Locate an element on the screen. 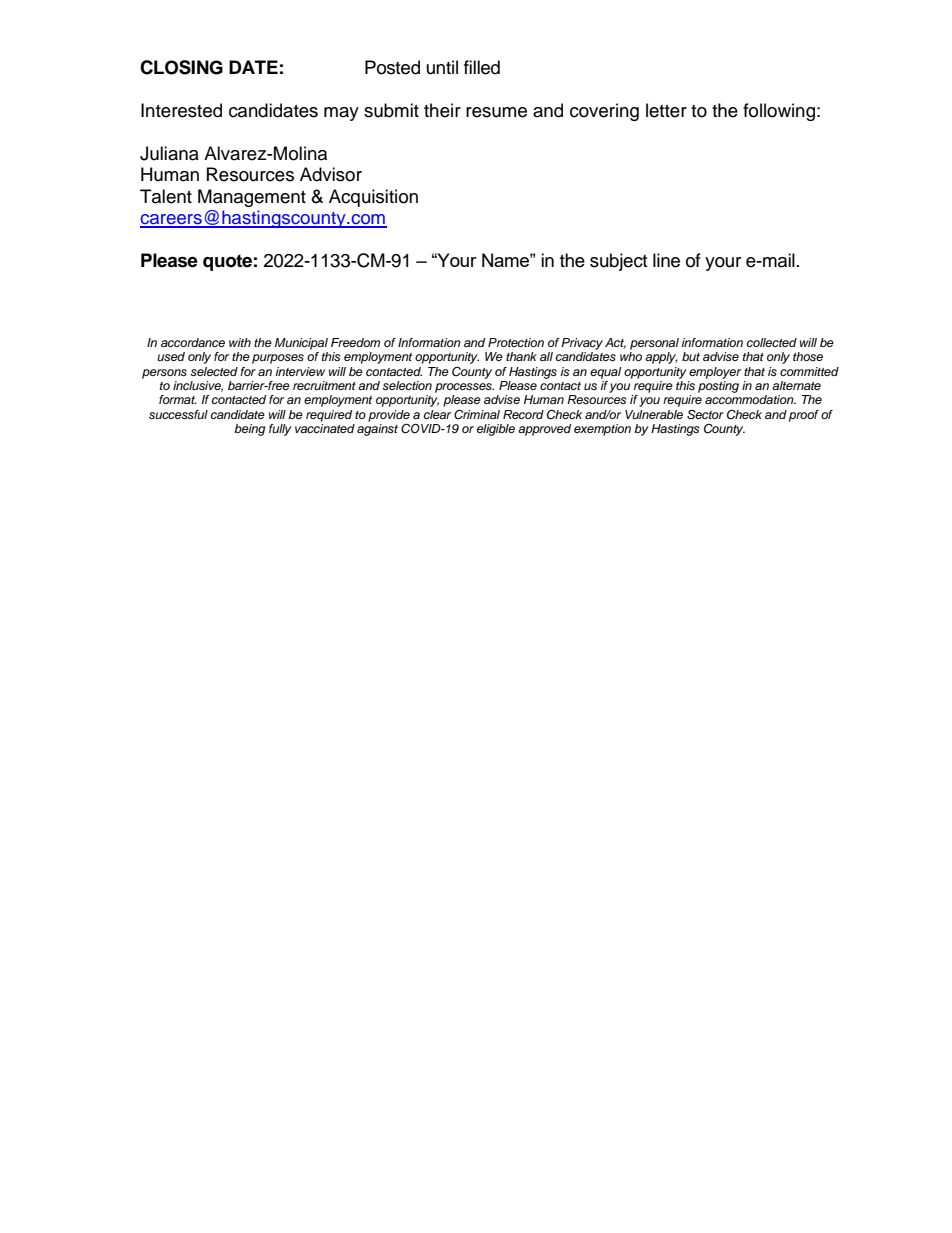  following is located at coordinates (779, 112).
